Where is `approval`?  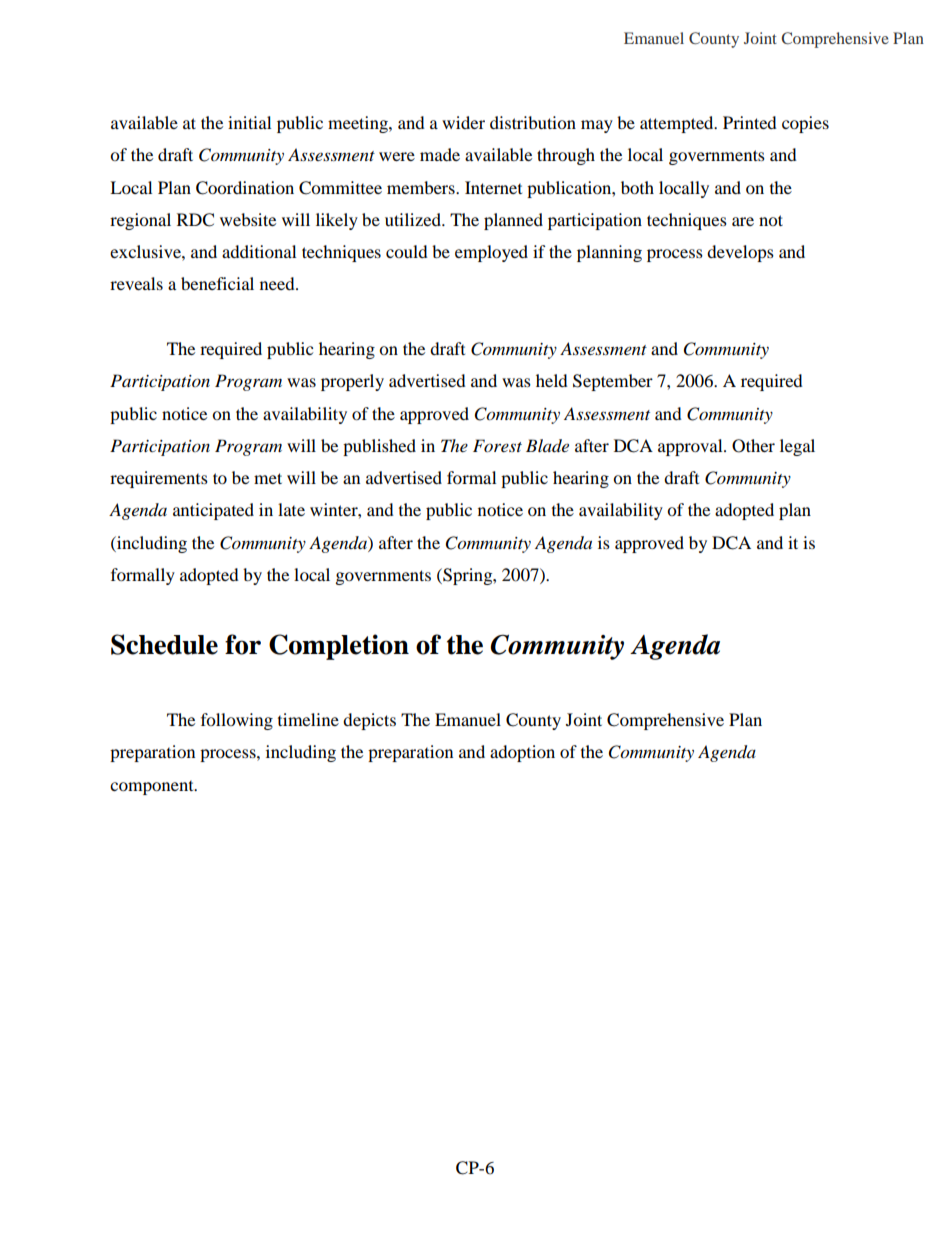
approval is located at coordinates (691, 447).
